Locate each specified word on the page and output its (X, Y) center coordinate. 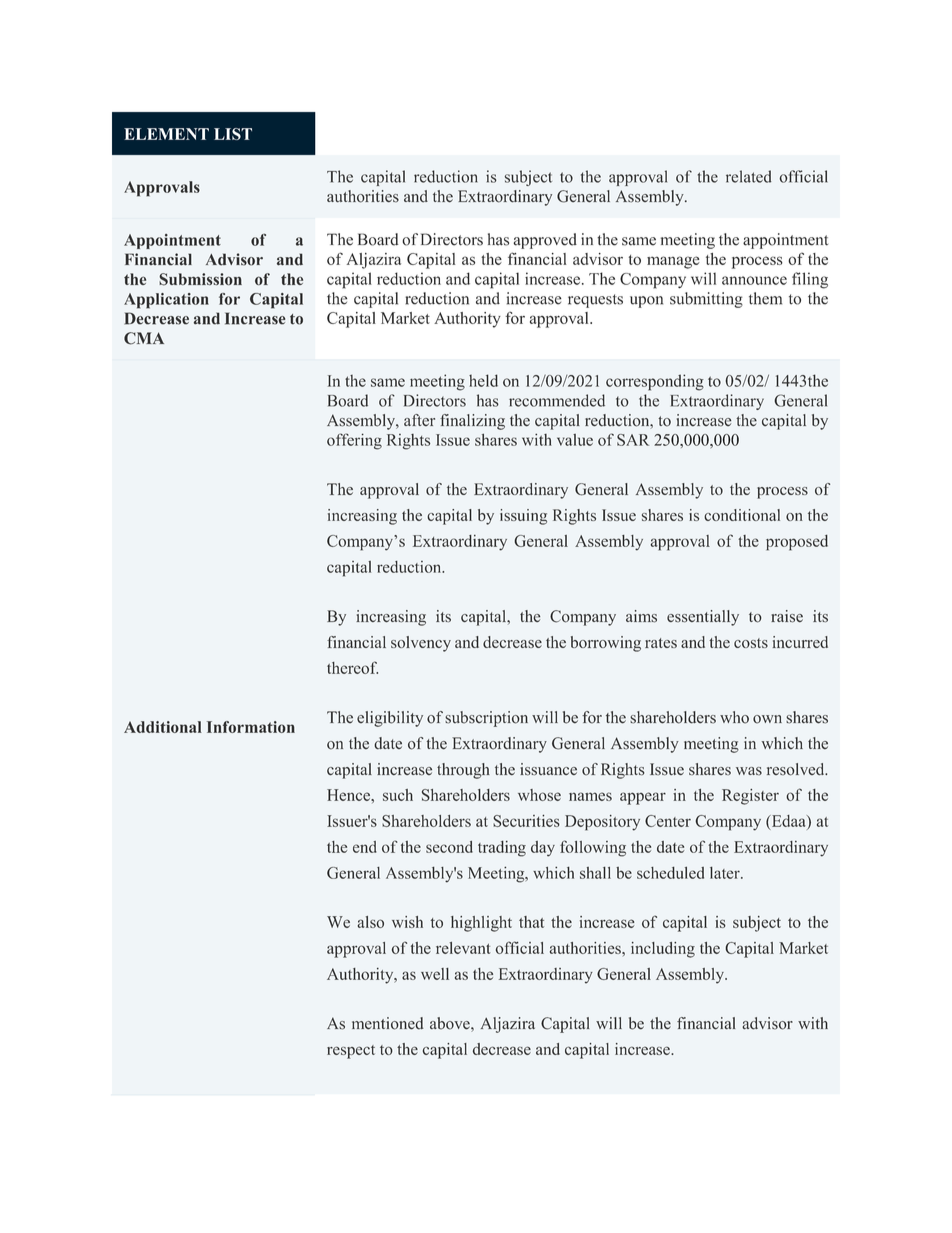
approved (545, 241)
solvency (421, 644)
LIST (233, 134)
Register (750, 797)
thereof (352, 667)
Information (251, 727)
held (483, 380)
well (435, 974)
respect (351, 1052)
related (749, 176)
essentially (703, 618)
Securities (526, 821)
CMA (144, 338)
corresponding (655, 382)
